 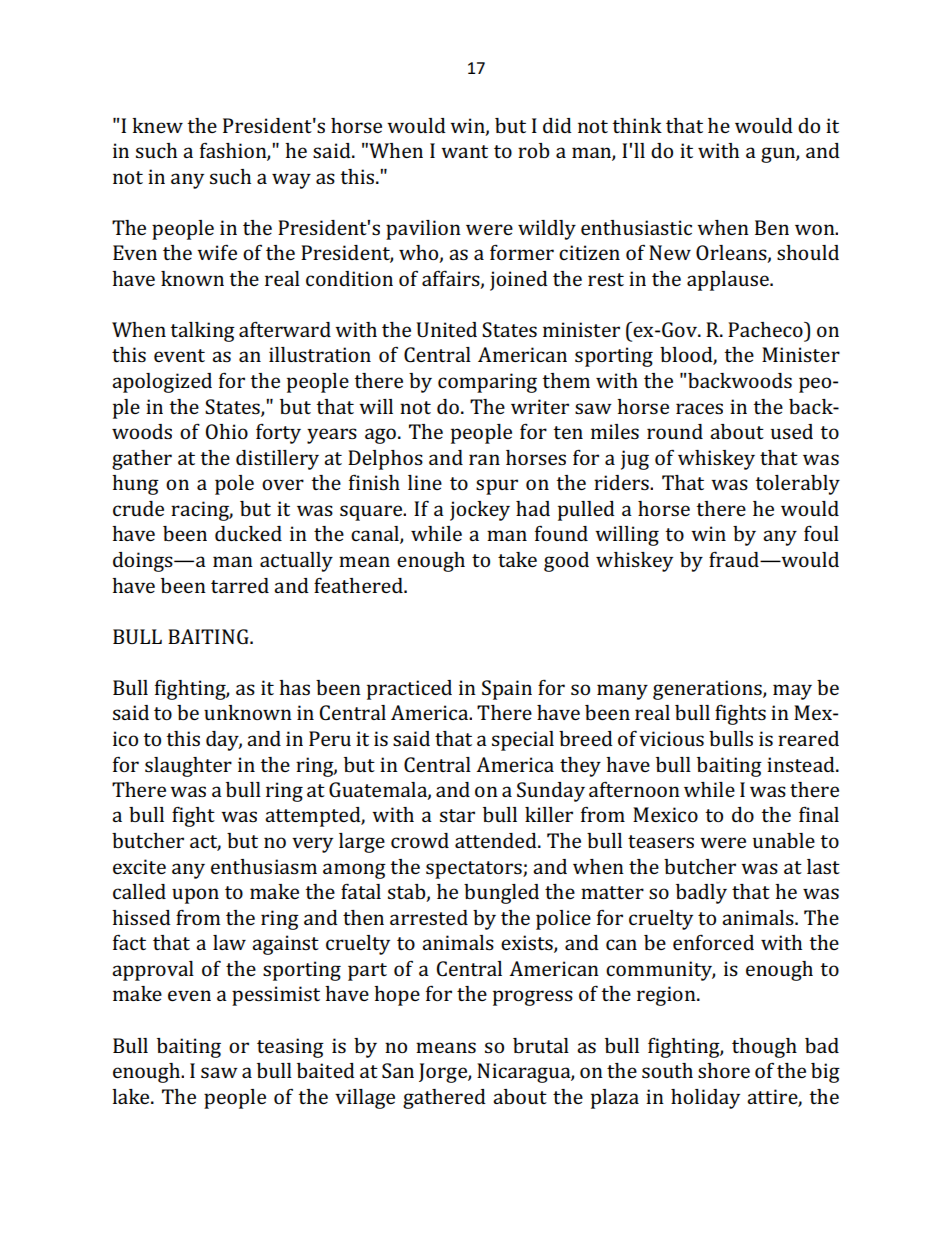 What do you see at coordinates (541, 1045) in the screenshot?
I see `brutal` at bounding box center [541, 1045].
